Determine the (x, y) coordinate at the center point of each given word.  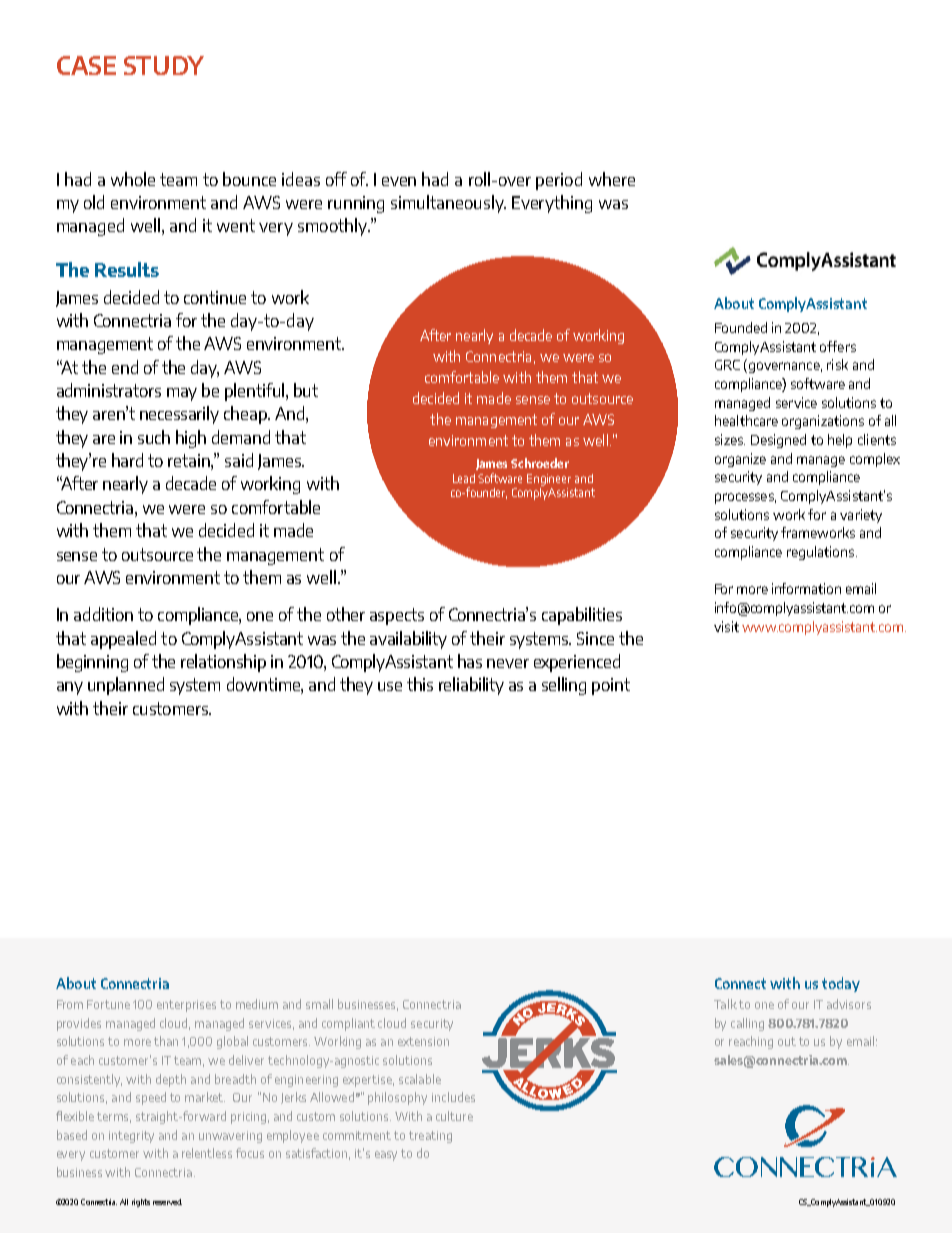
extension (423, 1041)
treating (430, 1137)
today (841, 984)
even (399, 181)
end (125, 367)
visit (726, 626)
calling (747, 1024)
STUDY (164, 65)
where (612, 179)
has (470, 661)
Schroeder (540, 463)
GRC (727, 365)
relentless (207, 1153)
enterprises (186, 1006)
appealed (123, 640)
